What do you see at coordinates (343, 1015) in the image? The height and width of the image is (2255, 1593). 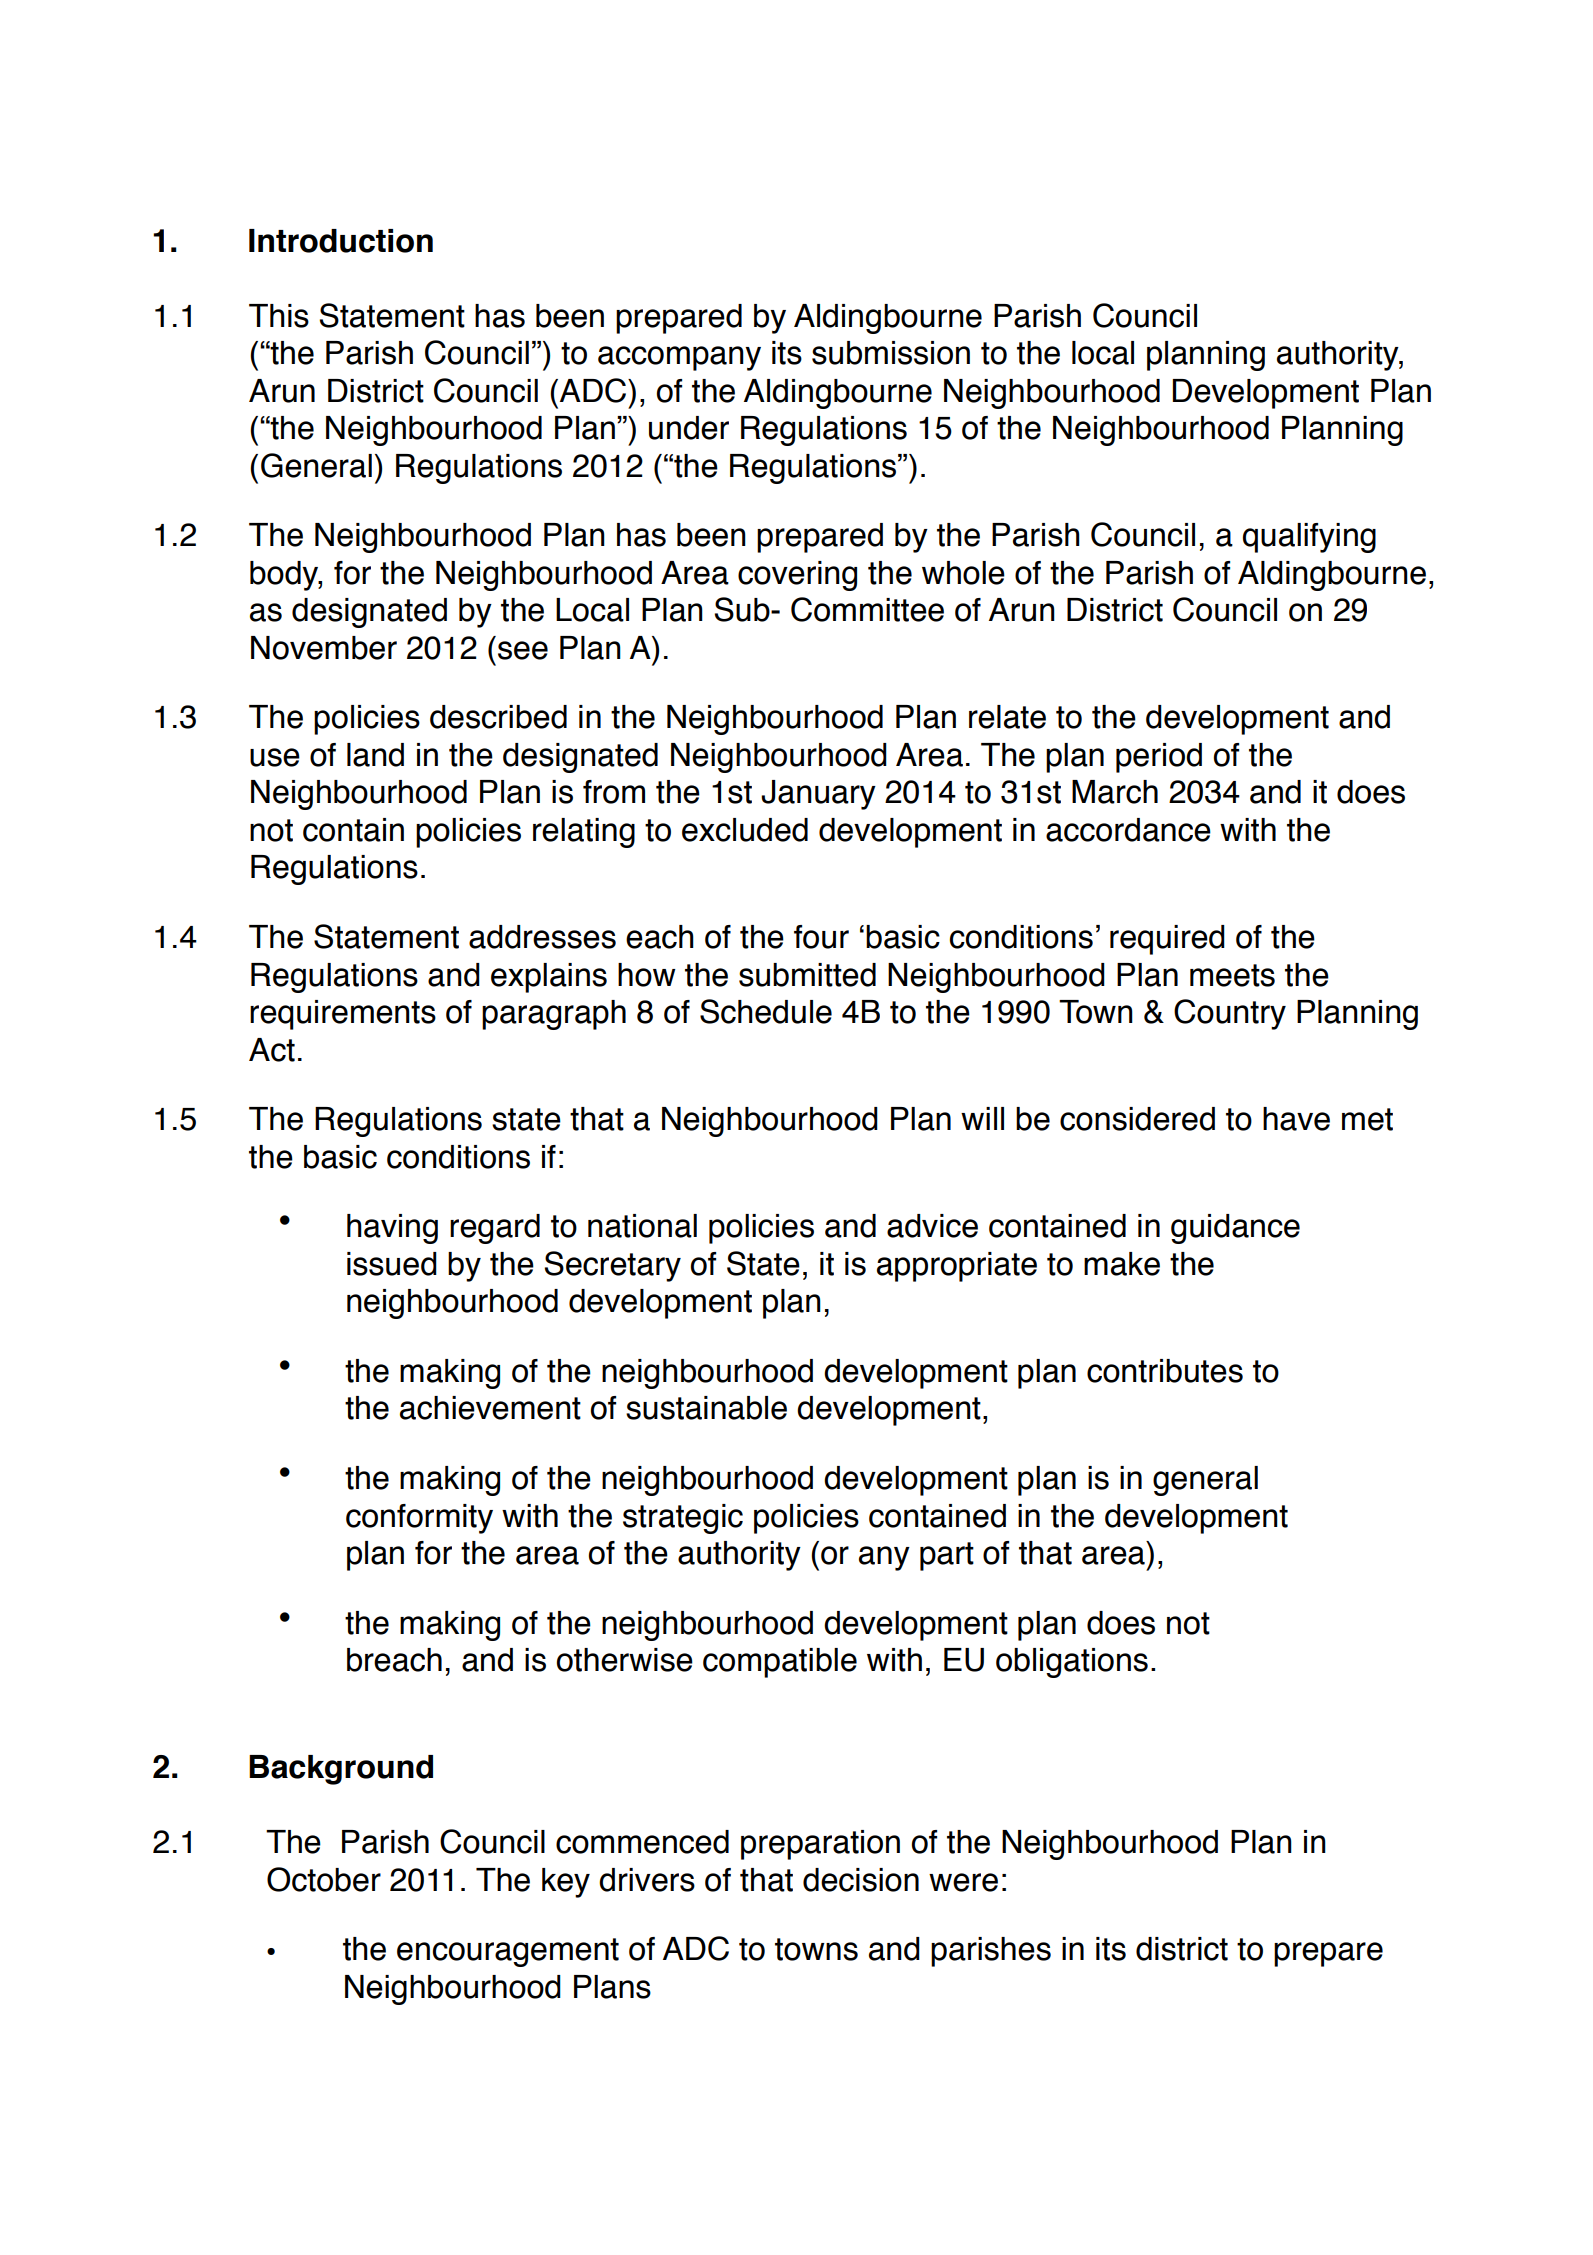 I see `requirements` at bounding box center [343, 1015].
